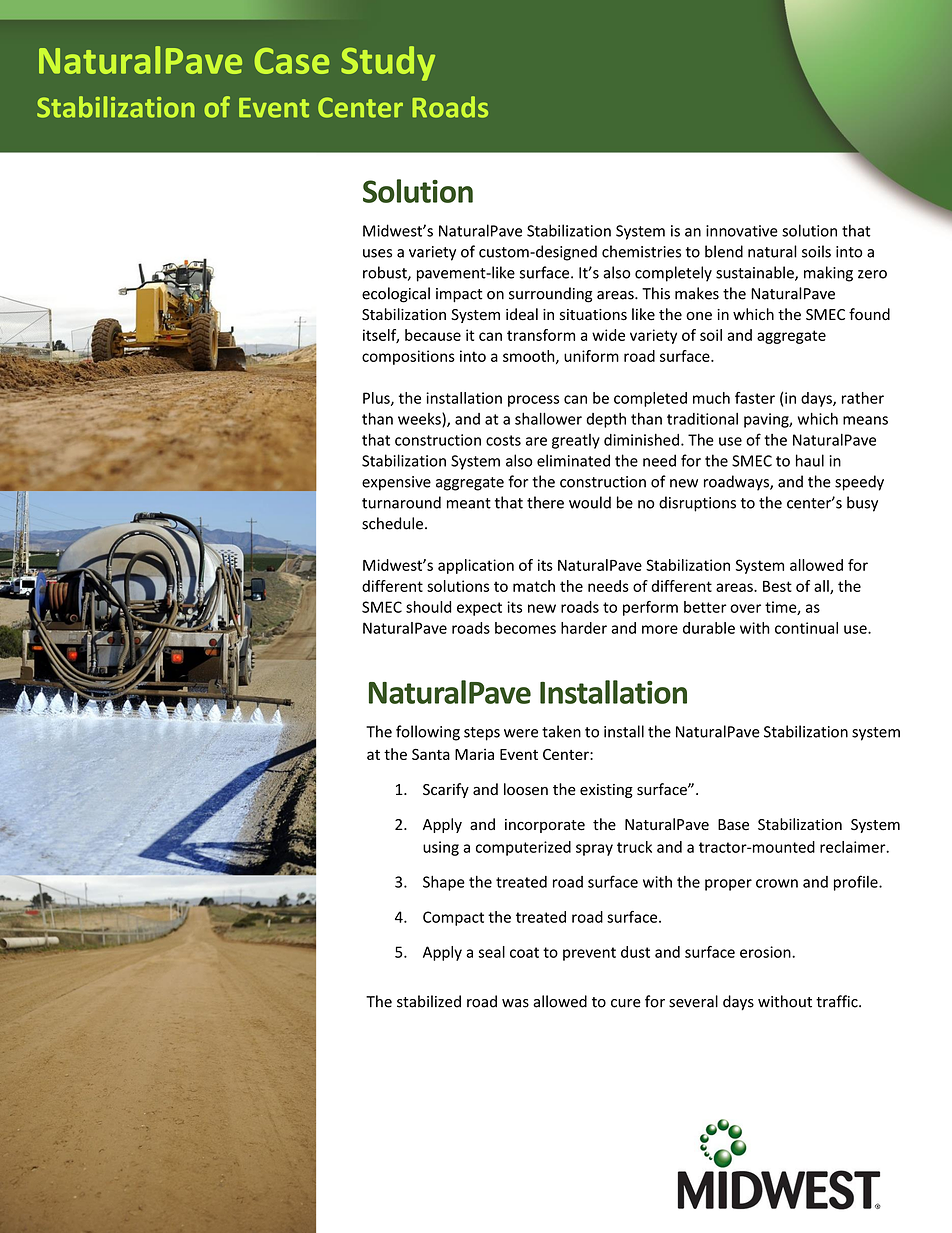 This image has height=1233, width=952. Describe the element at coordinates (593, 315) in the image. I see `situations` at that location.
